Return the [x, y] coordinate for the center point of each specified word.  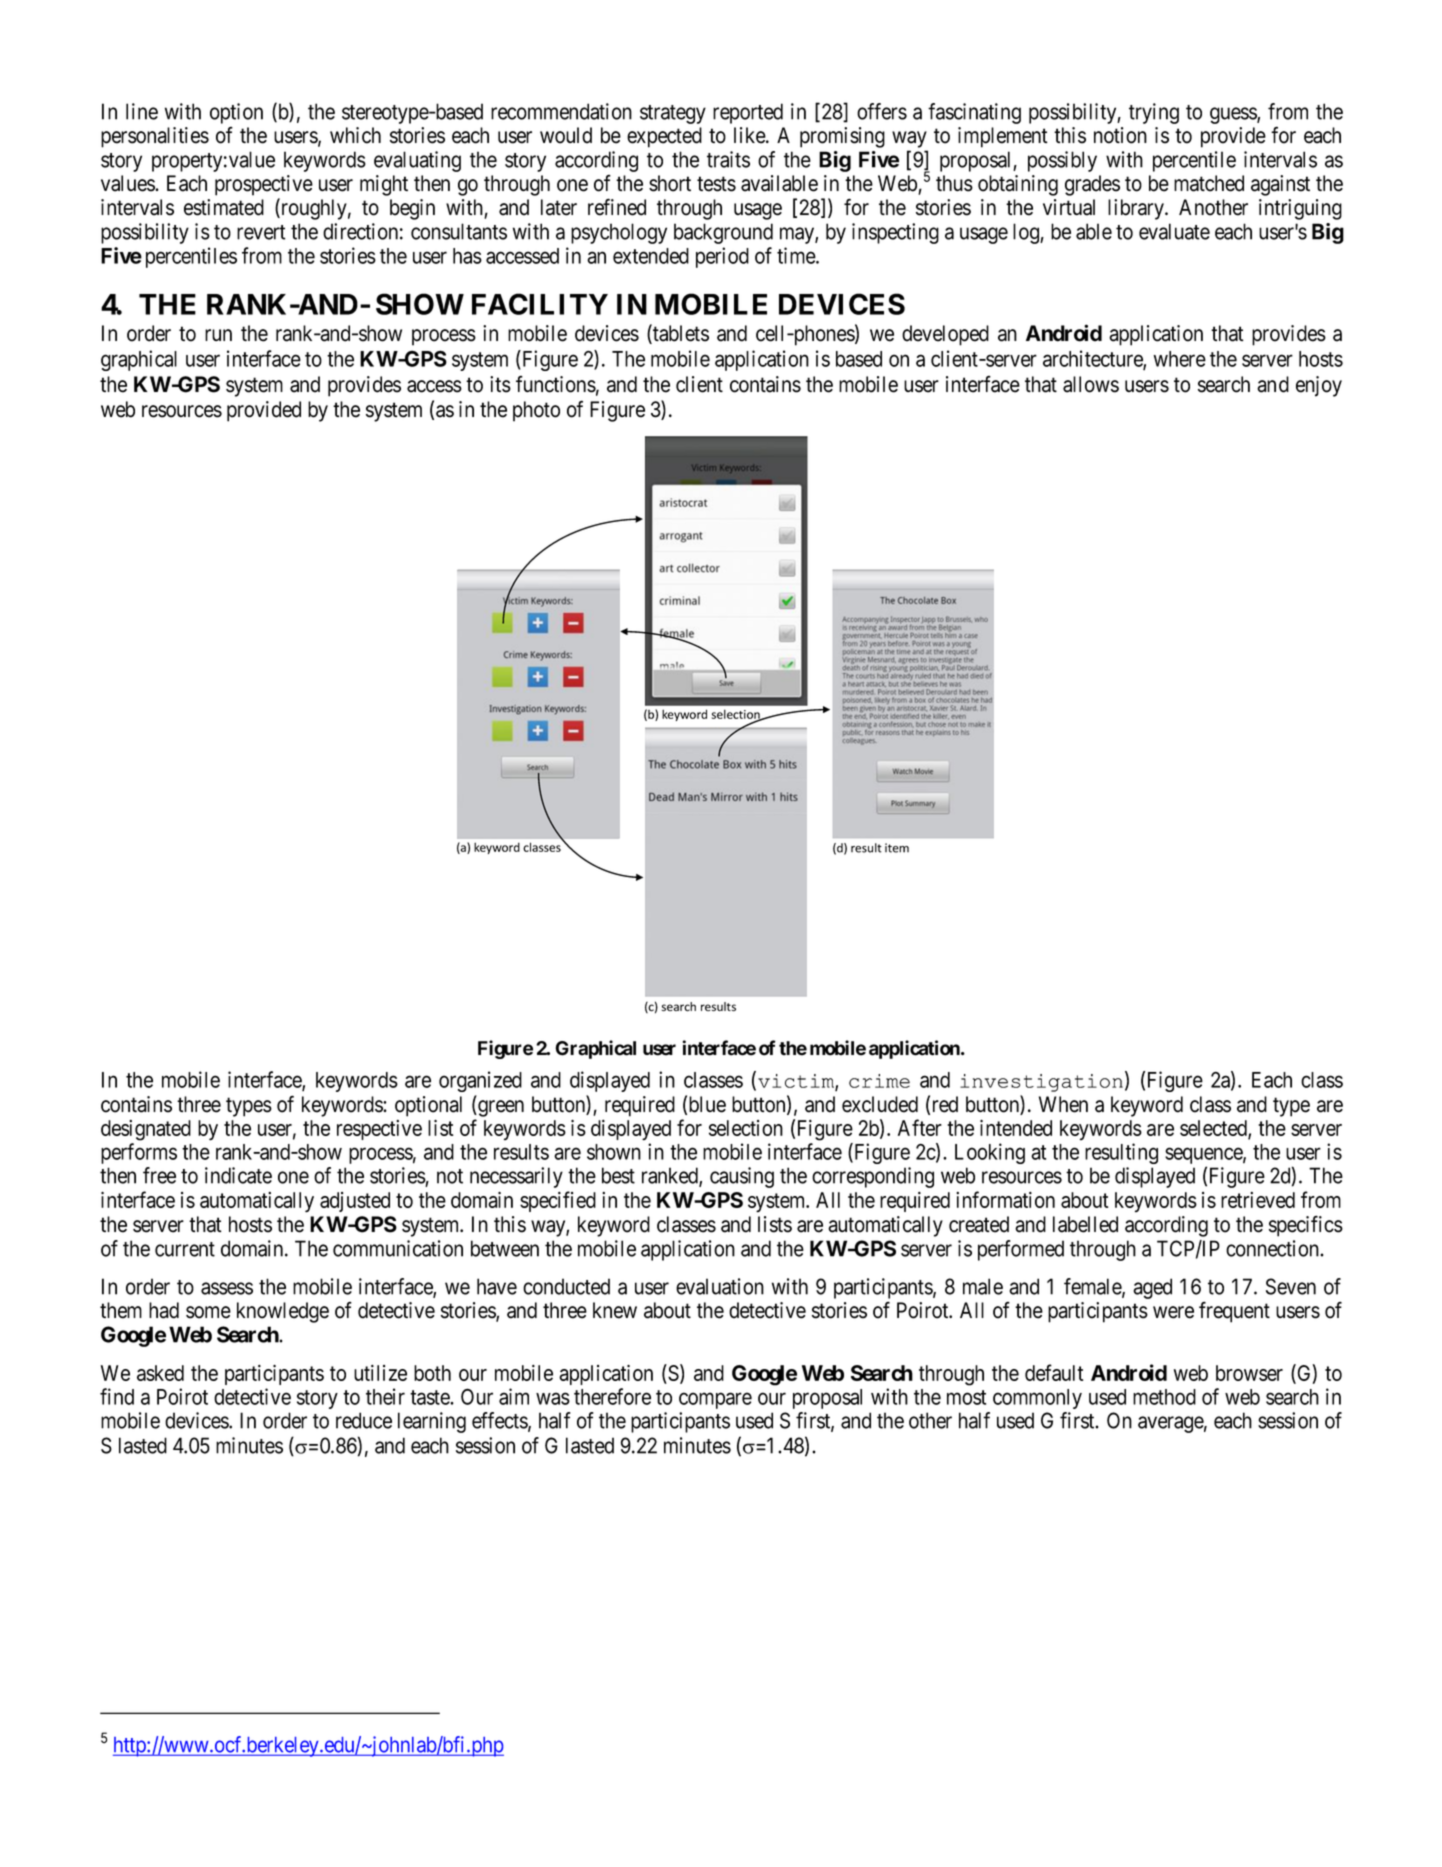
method [1164, 1397]
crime [879, 1081]
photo [536, 411]
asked [160, 1373]
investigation [1041, 1083]
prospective [264, 185]
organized [480, 1081]
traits [728, 159]
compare [715, 1401]
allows [1091, 384]
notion [1120, 135]
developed [945, 335]
